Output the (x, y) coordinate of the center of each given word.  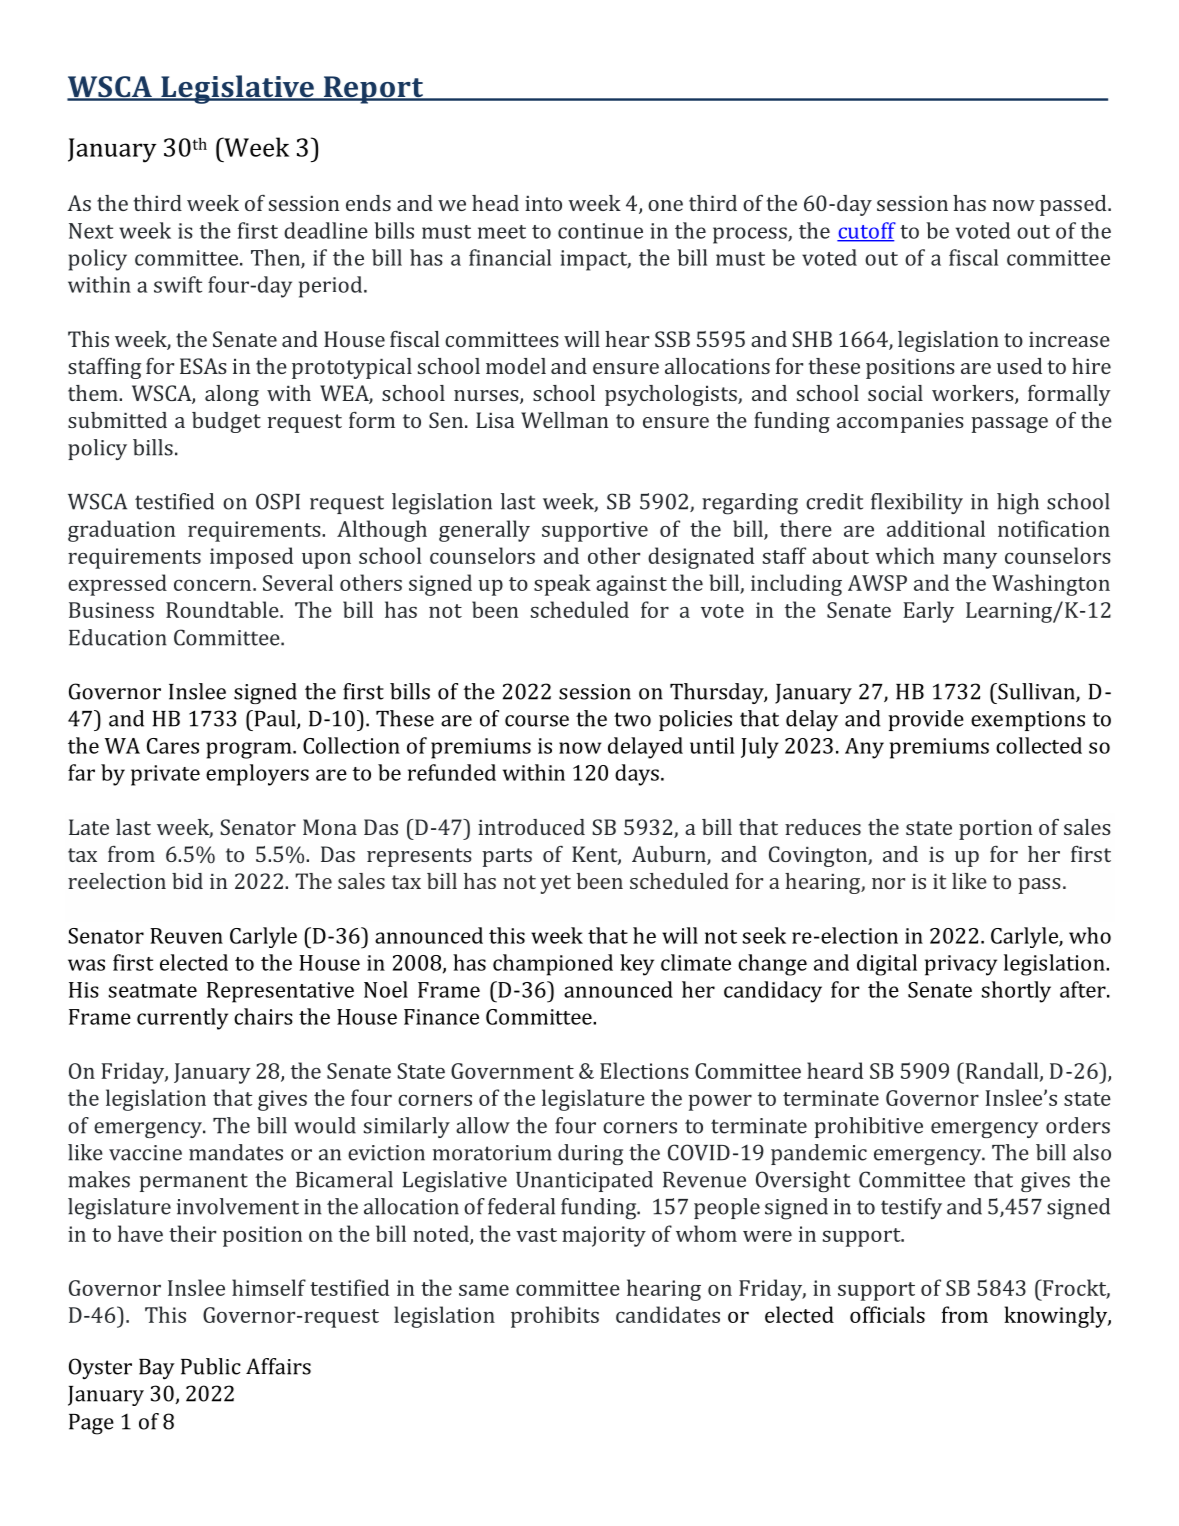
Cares (173, 746)
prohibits (555, 1317)
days (637, 775)
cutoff (866, 231)
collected (1039, 745)
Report (373, 90)
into (543, 203)
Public (211, 1366)
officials (887, 1314)
